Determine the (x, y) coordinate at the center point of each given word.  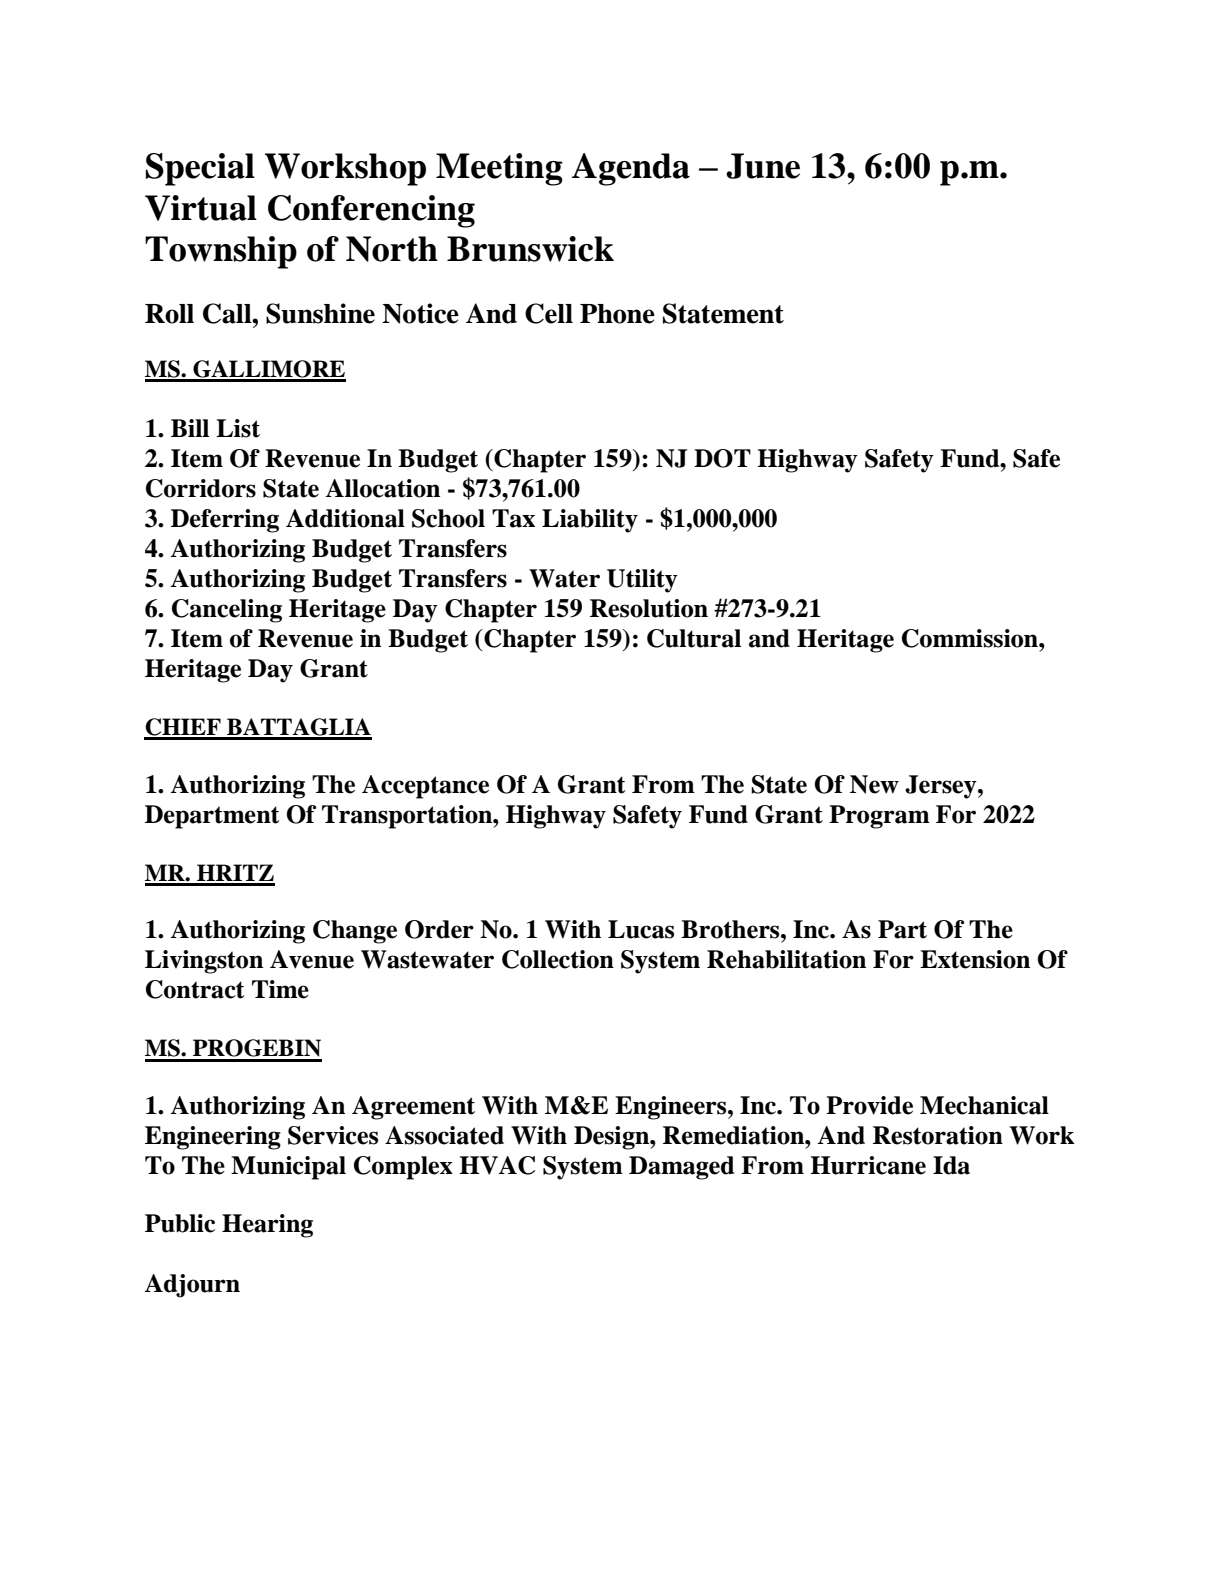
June (763, 166)
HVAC (497, 1165)
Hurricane (868, 1165)
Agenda (631, 169)
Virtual (201, 208)
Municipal (288, 1168)
